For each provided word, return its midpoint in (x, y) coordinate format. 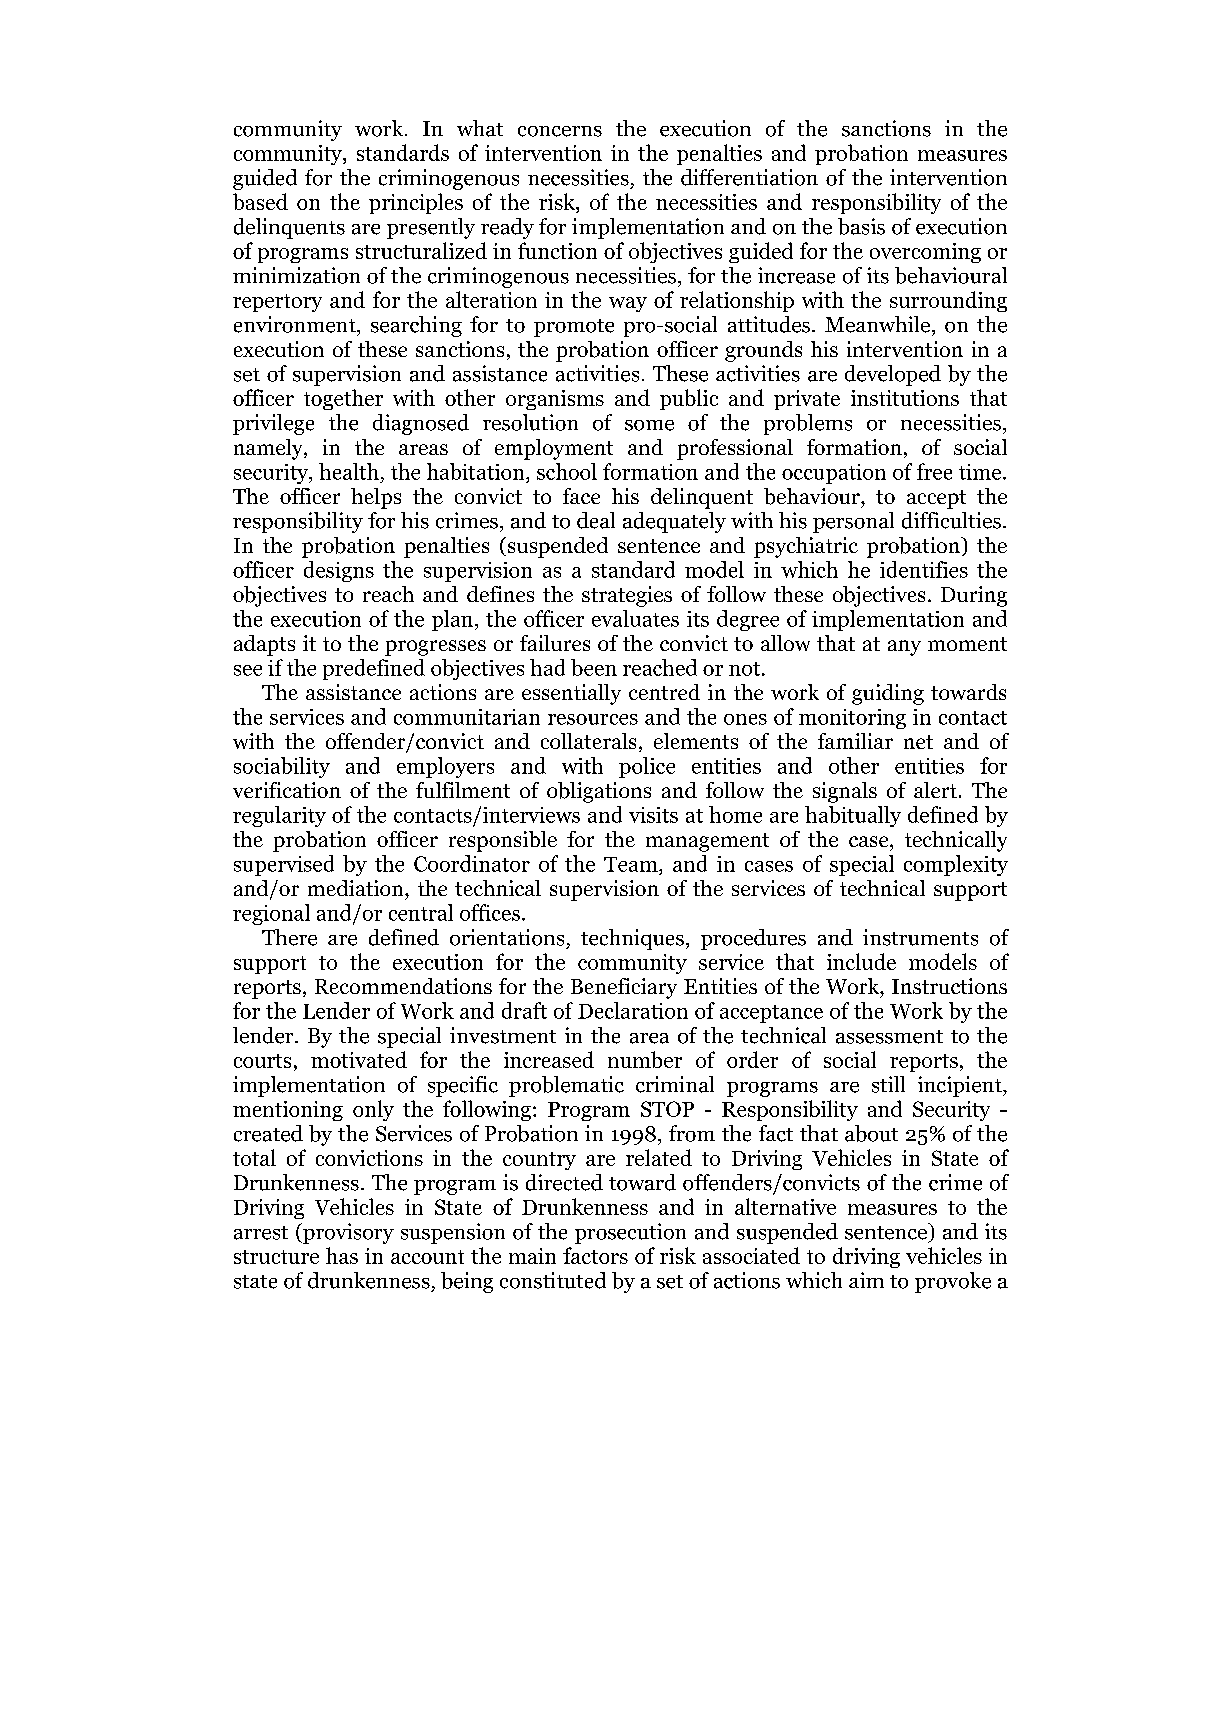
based (260, 201)
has (342, 1255)
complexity (956, 865)
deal (596, 520)
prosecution (630, 1233)
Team (632, 864)
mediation (357, 888)
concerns (560, 131)
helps (376, 498)
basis (861, 226)
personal (853, 522)
